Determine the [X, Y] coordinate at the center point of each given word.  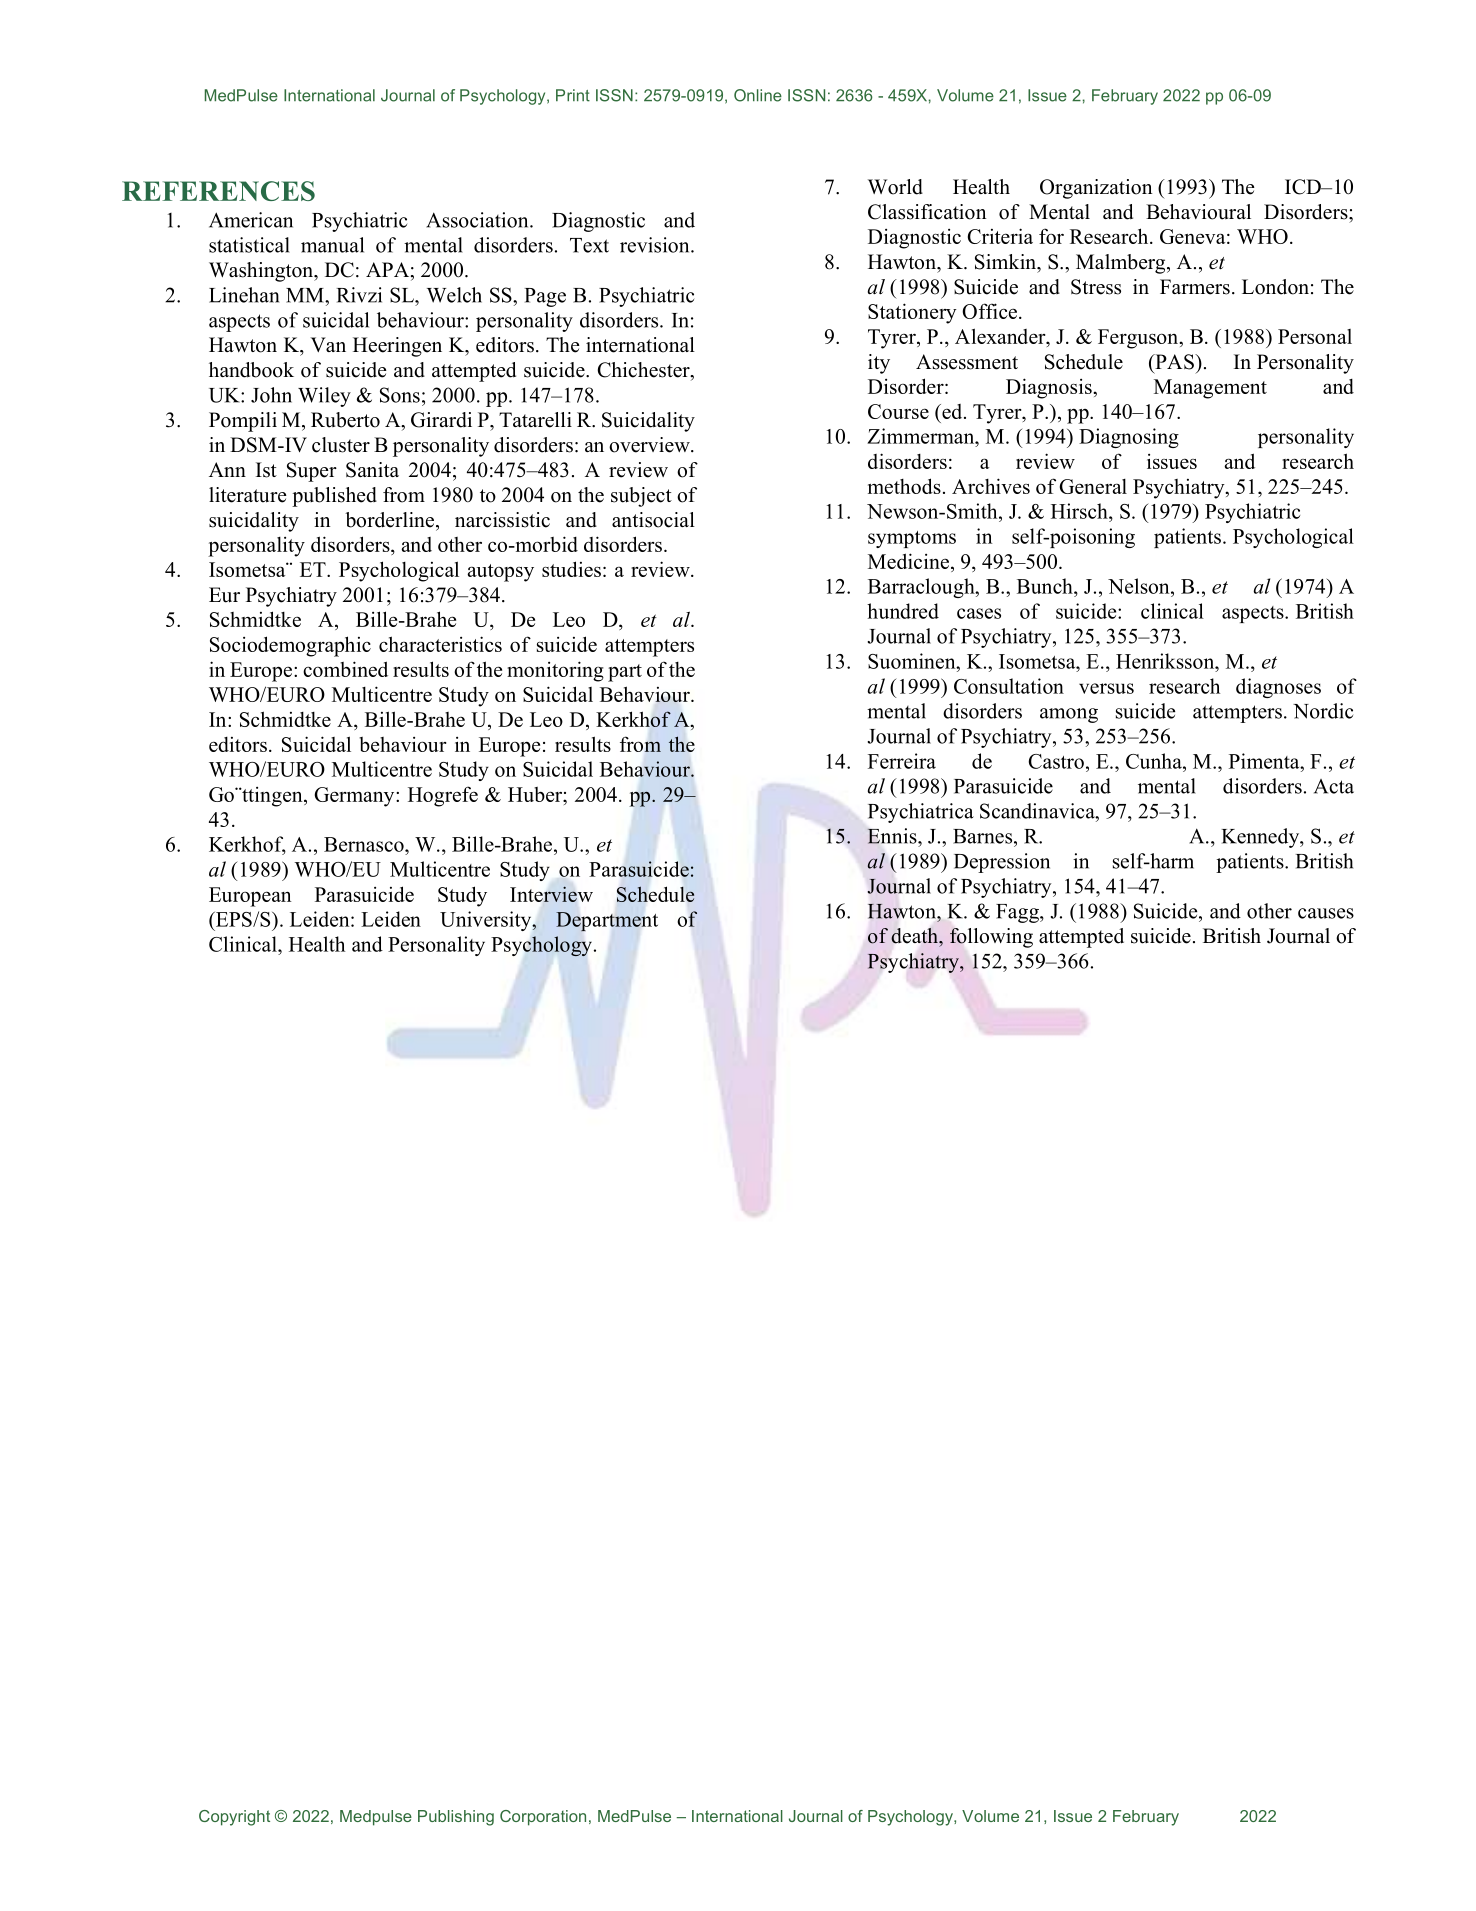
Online [758, 95]
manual [332, 245]
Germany [355, 797]
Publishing [456, 1818]
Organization [1096, 189]
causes [1326, 913]
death [915, 936]
